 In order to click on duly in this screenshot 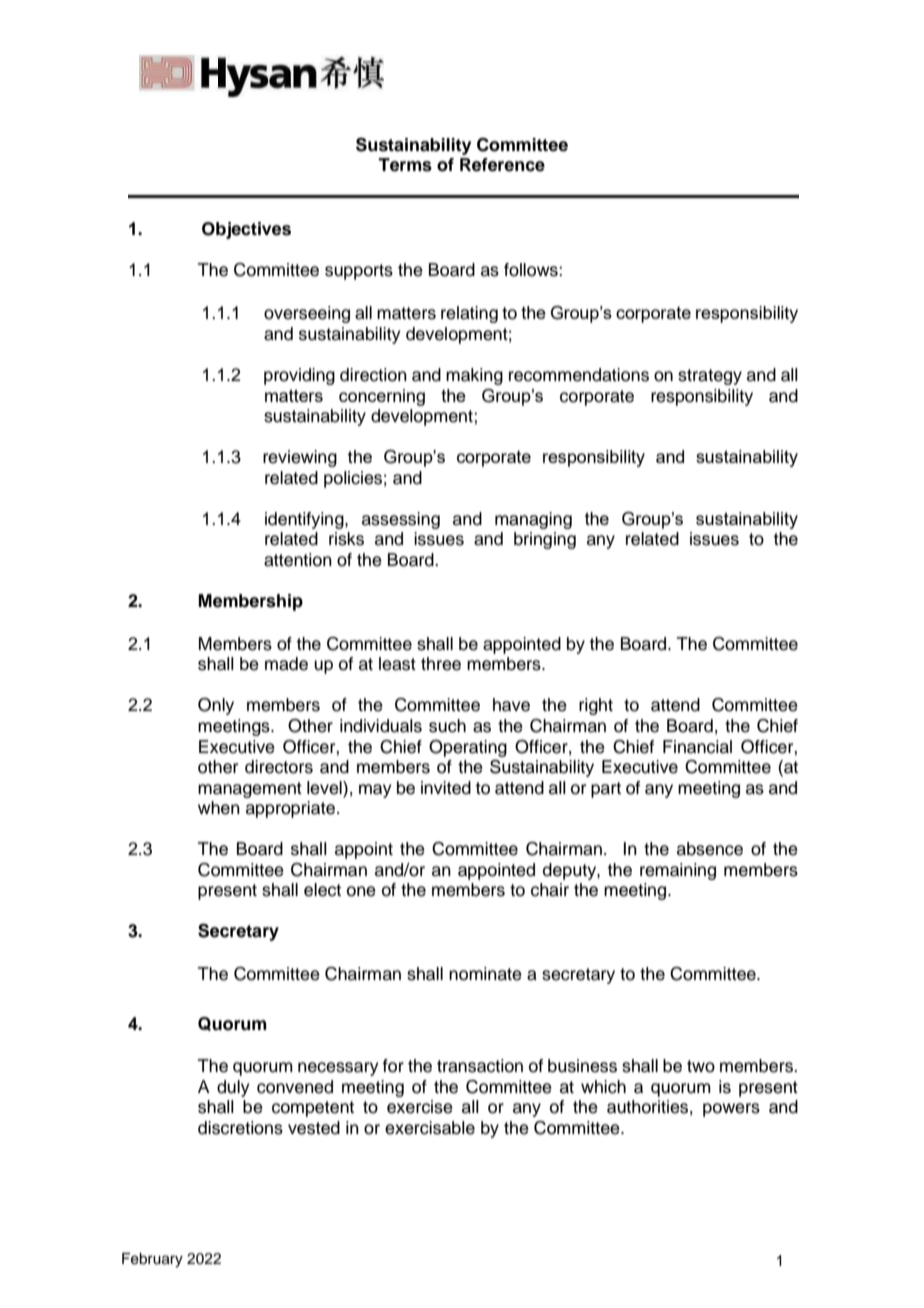, I will do `click(233, 1088)`.
